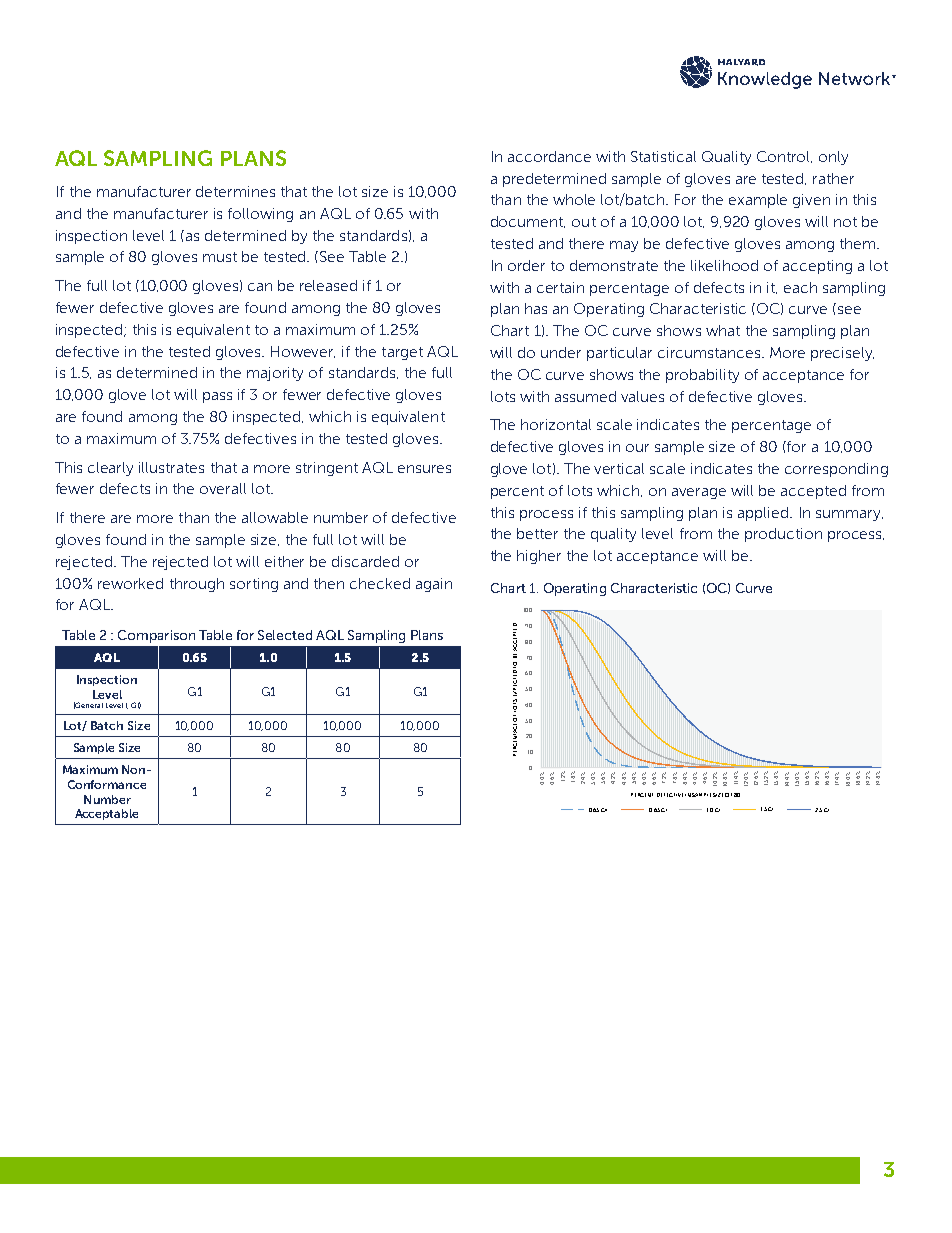  What do you see at coordinates (784, 157) in the page?
I see `Control` at bounding box center [784, 157].
